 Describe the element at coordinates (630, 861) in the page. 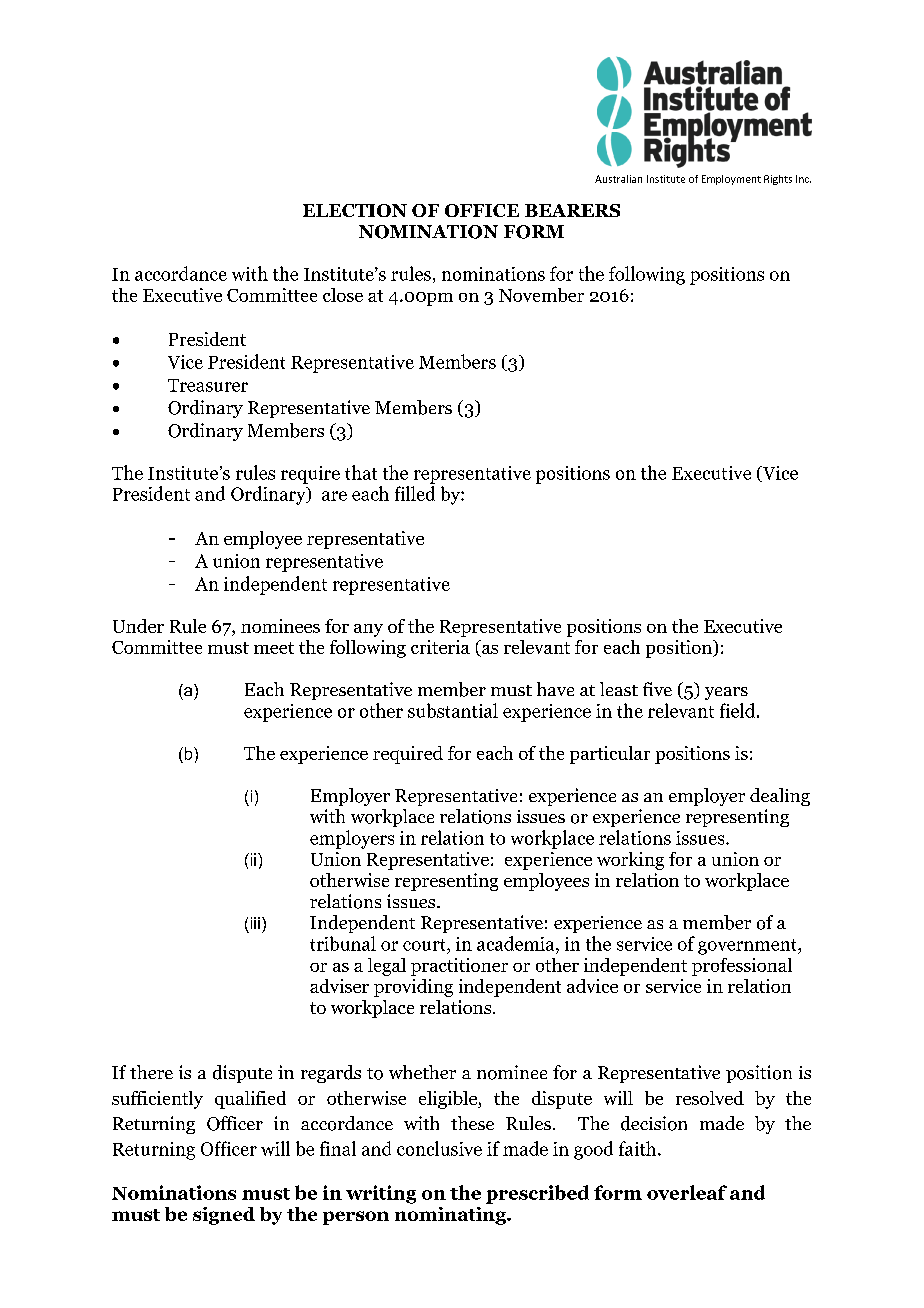

I see `working` at that location.
